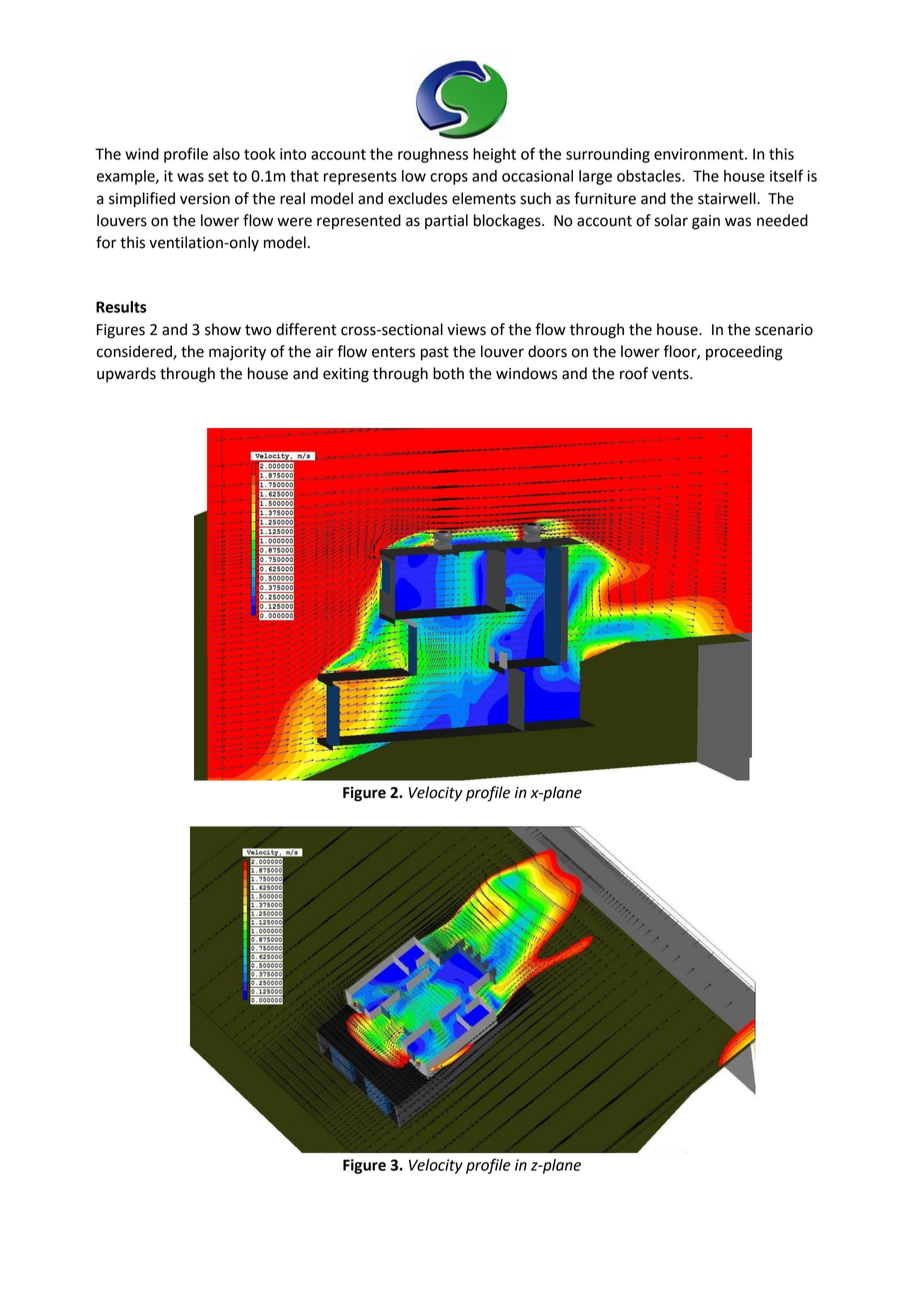 Image resolution: width=924 pixels, height=1308 pixels. I want to click on show, so click(223, 329).
